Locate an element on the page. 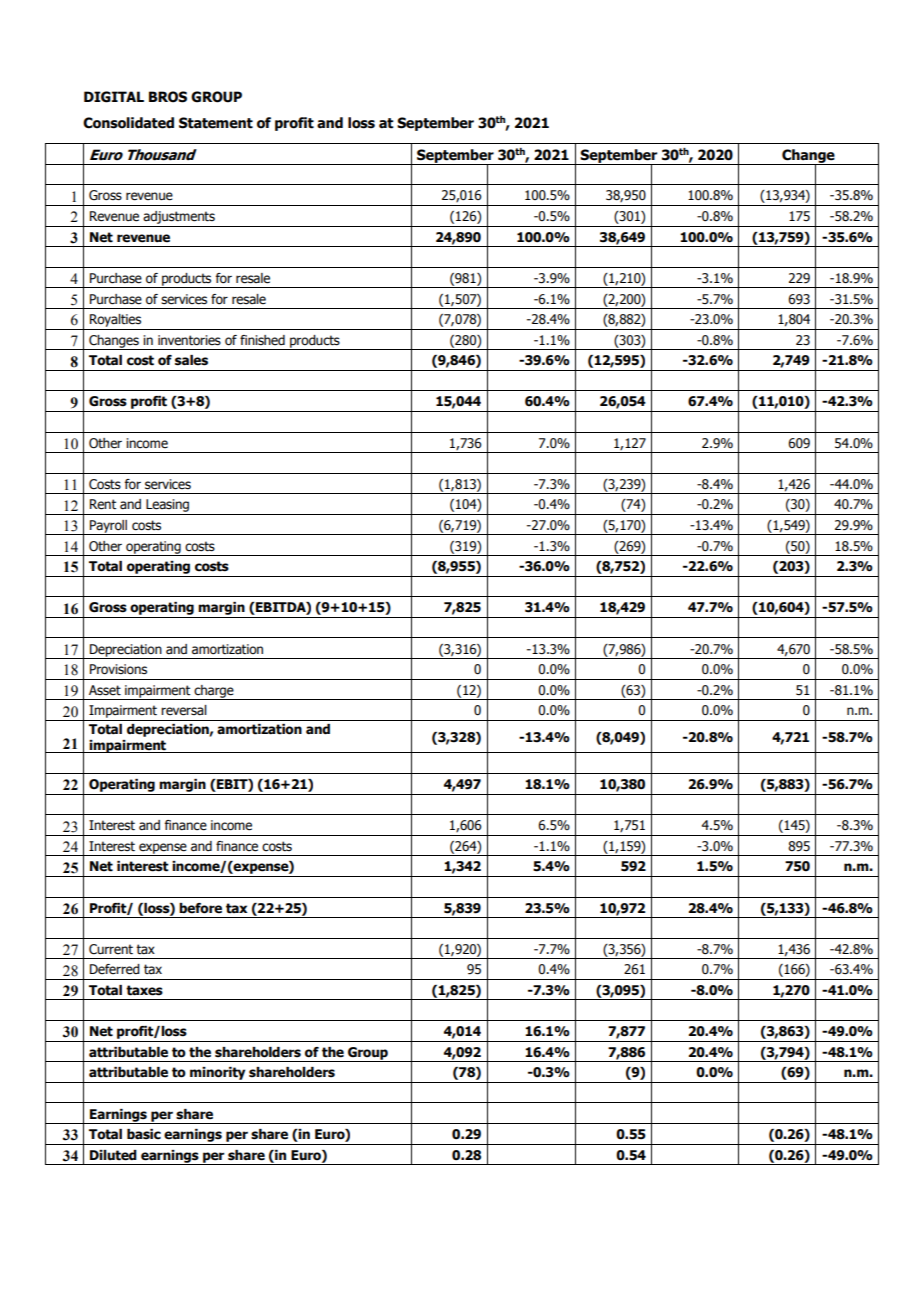 This image has height=1308, width=924. Leasing is located at coordinates (168, 507).
